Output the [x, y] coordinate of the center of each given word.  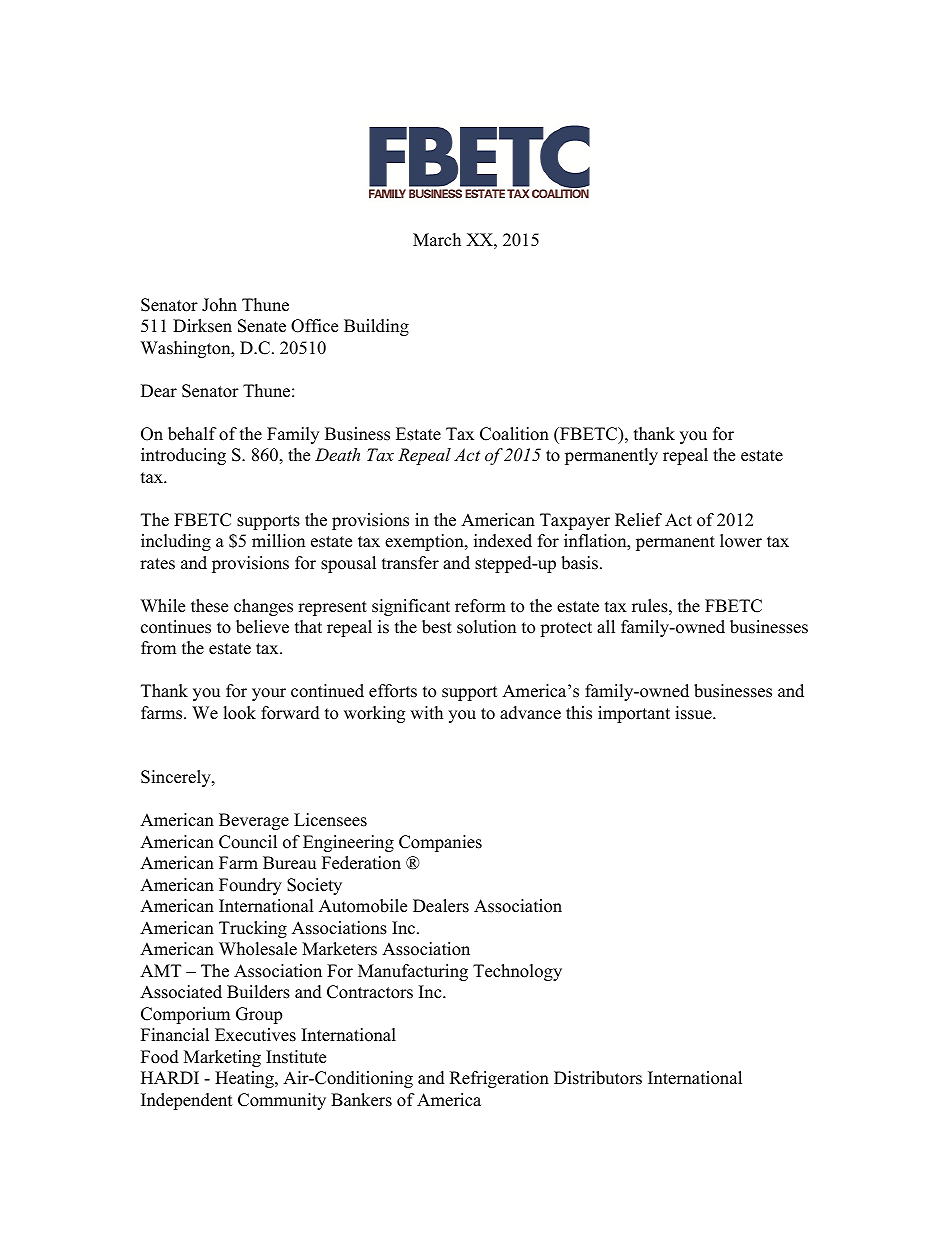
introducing [183, 456]
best [437, 627]
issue [694, 713]
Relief [638, 520]
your [269, 694]
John [219, 305]
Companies [440, 843]
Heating [245, 1079]
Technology [517, 972]
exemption [425, 542]
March [437, 240]
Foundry [250, 886]
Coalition [514, 434]
